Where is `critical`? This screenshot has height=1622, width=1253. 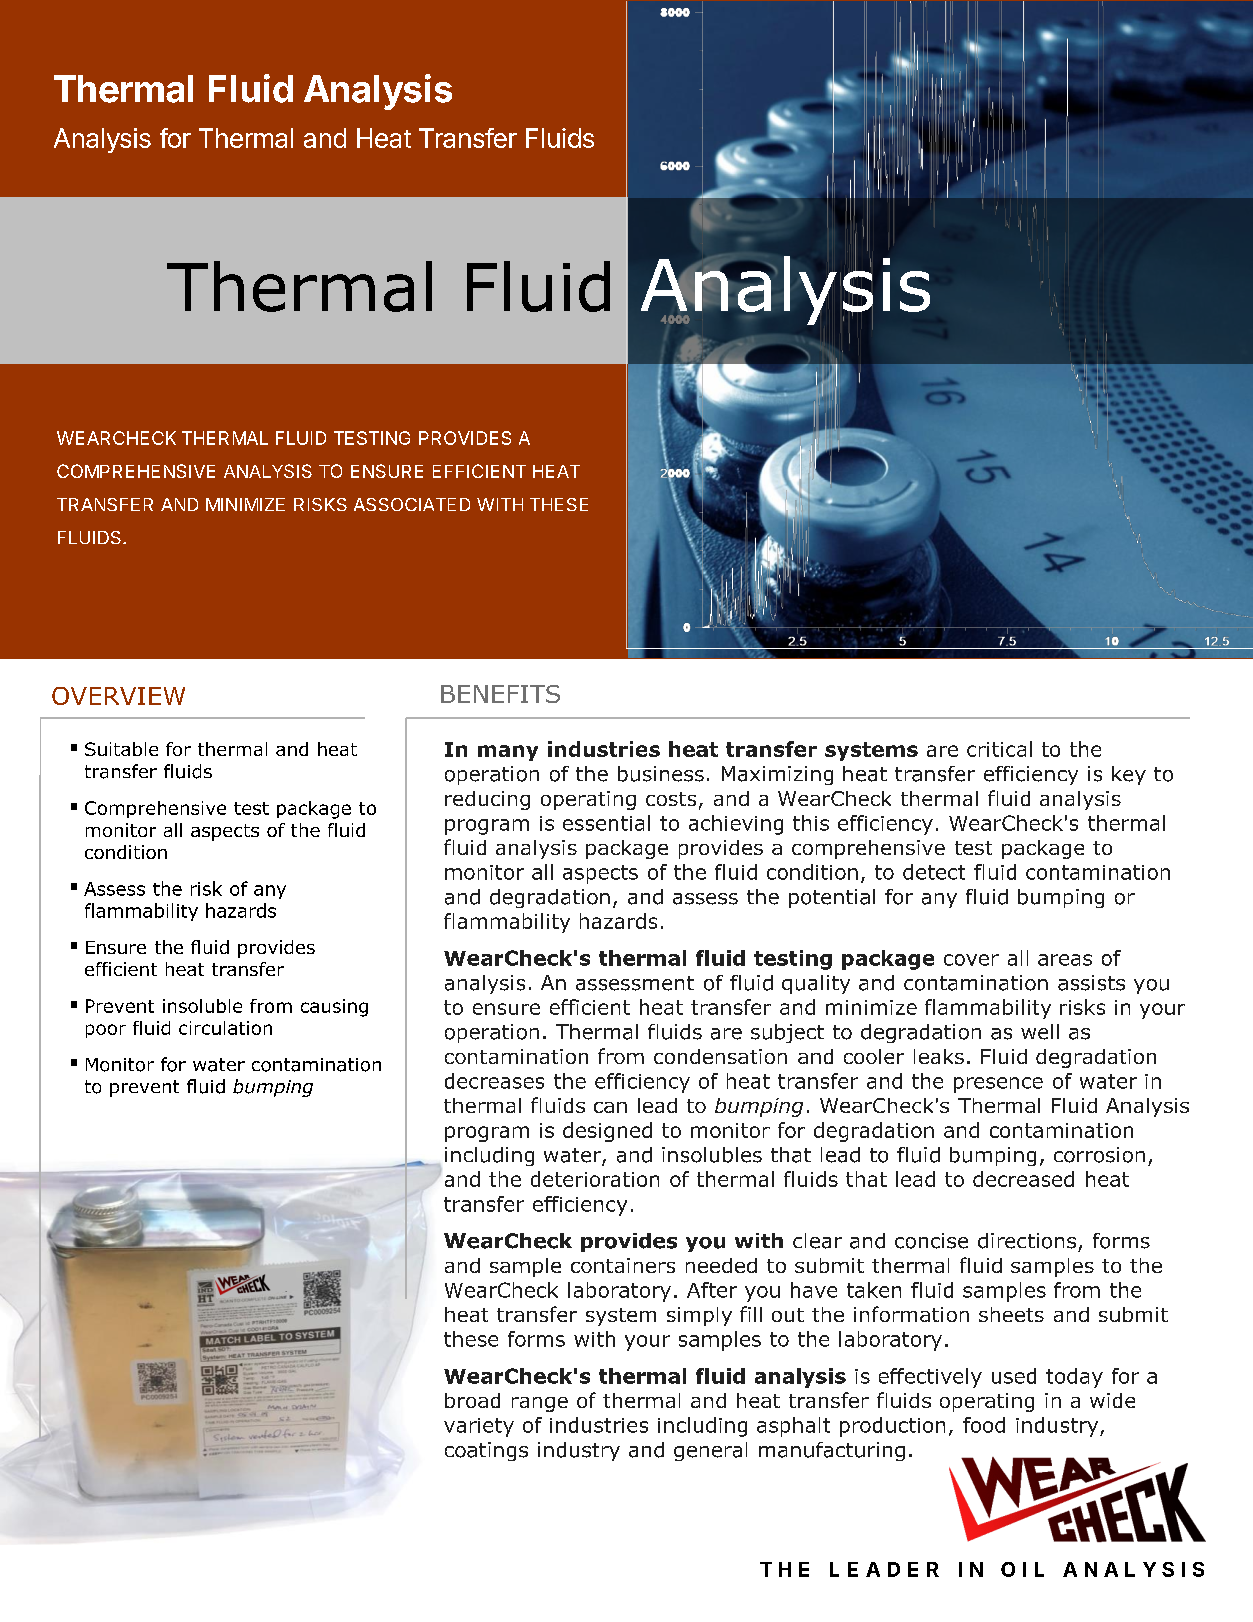 critical is located at coordinates (999, 749).
